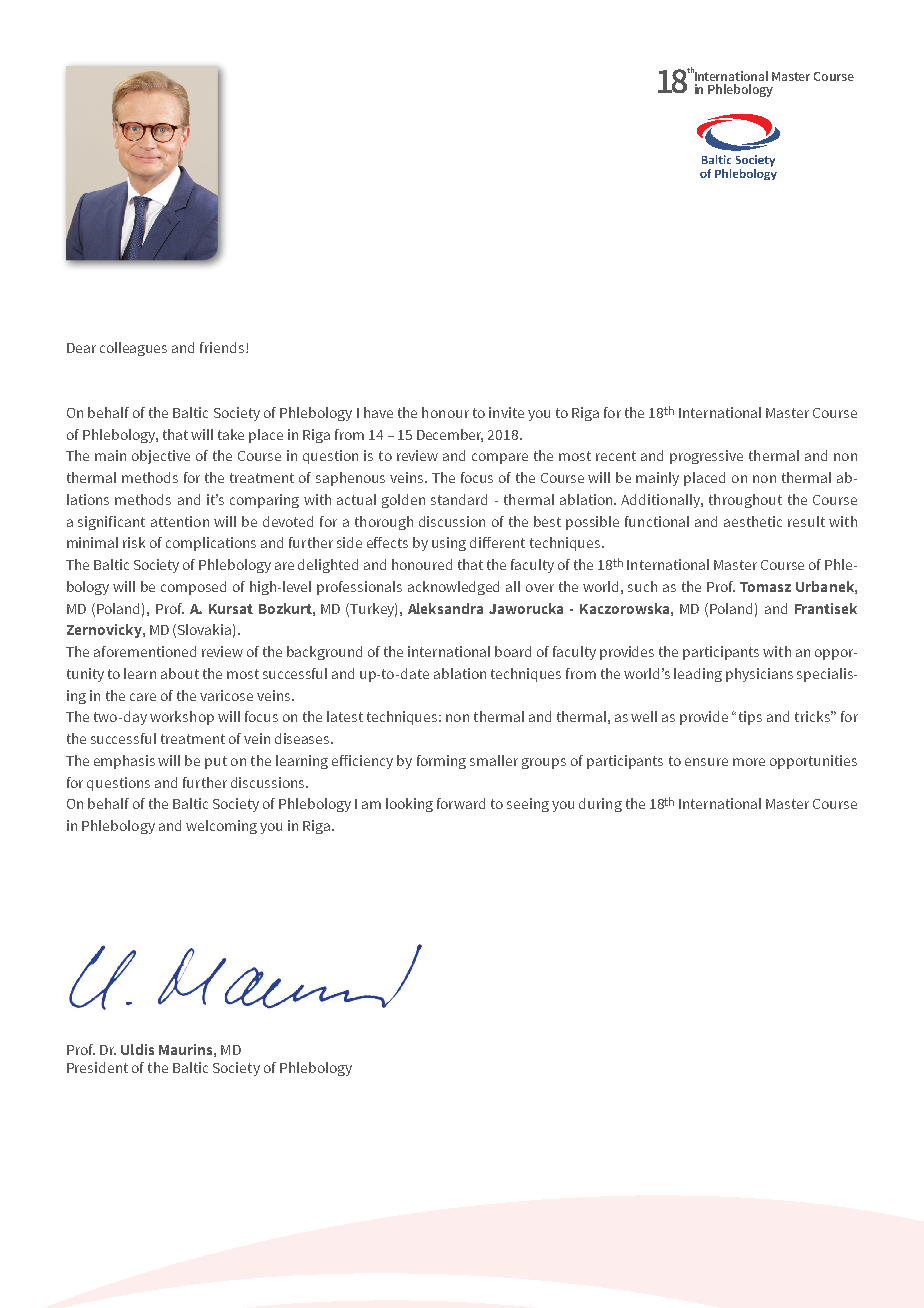 This screenshot has height=1308, width=924. I want to click on progressive, so click(706, 457).
